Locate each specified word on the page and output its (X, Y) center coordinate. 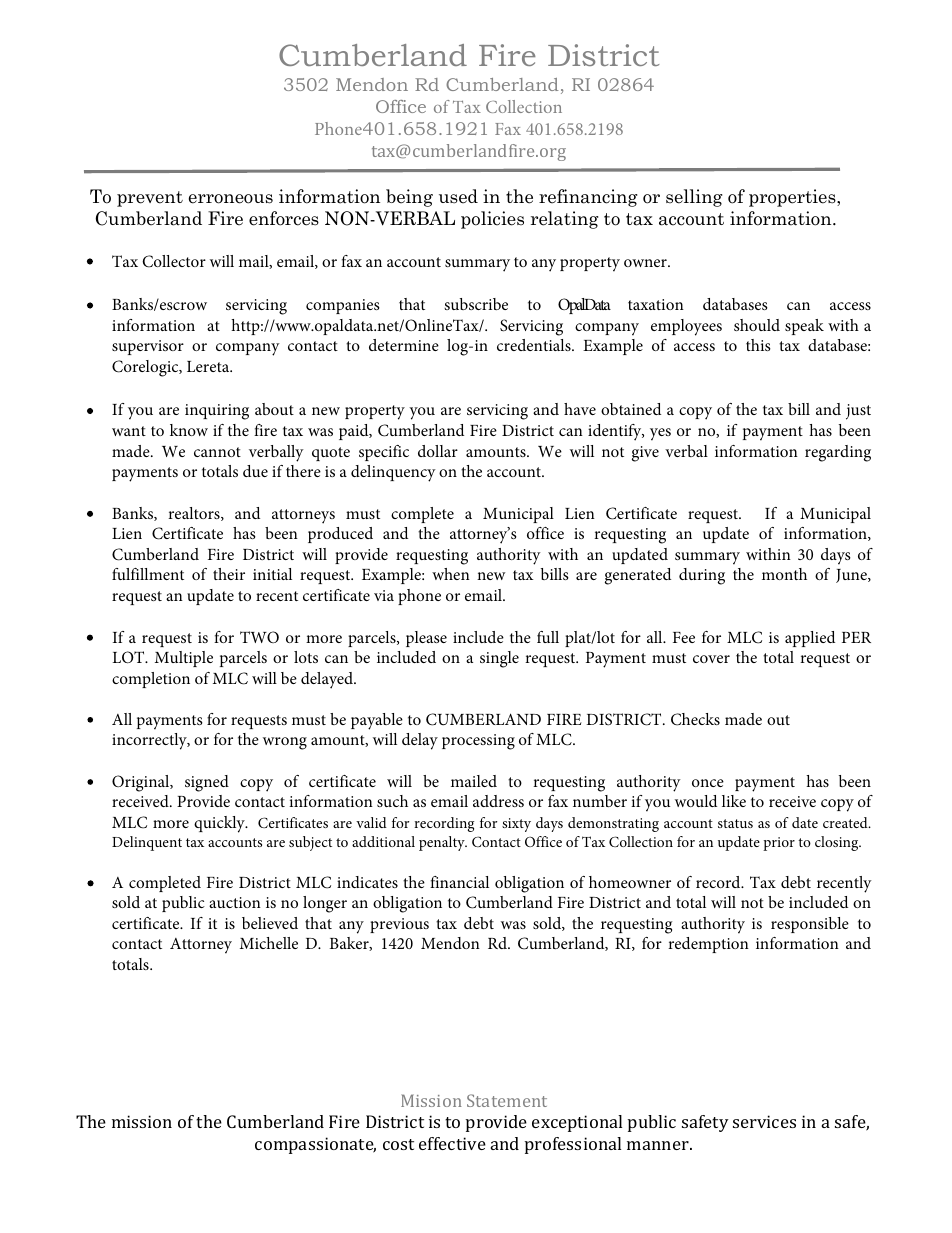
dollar (438, 451)
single (499, 659)
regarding (838, 453)
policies (492, 220)
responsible (810, 925)
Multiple (184, 659)
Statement (507, 1100)
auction (235, 902)
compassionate (315, 1145)
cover (711, 659)
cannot (217, 452)
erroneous (231, 199)
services (764, 1121)
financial (459, 882)
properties (793, 198)
